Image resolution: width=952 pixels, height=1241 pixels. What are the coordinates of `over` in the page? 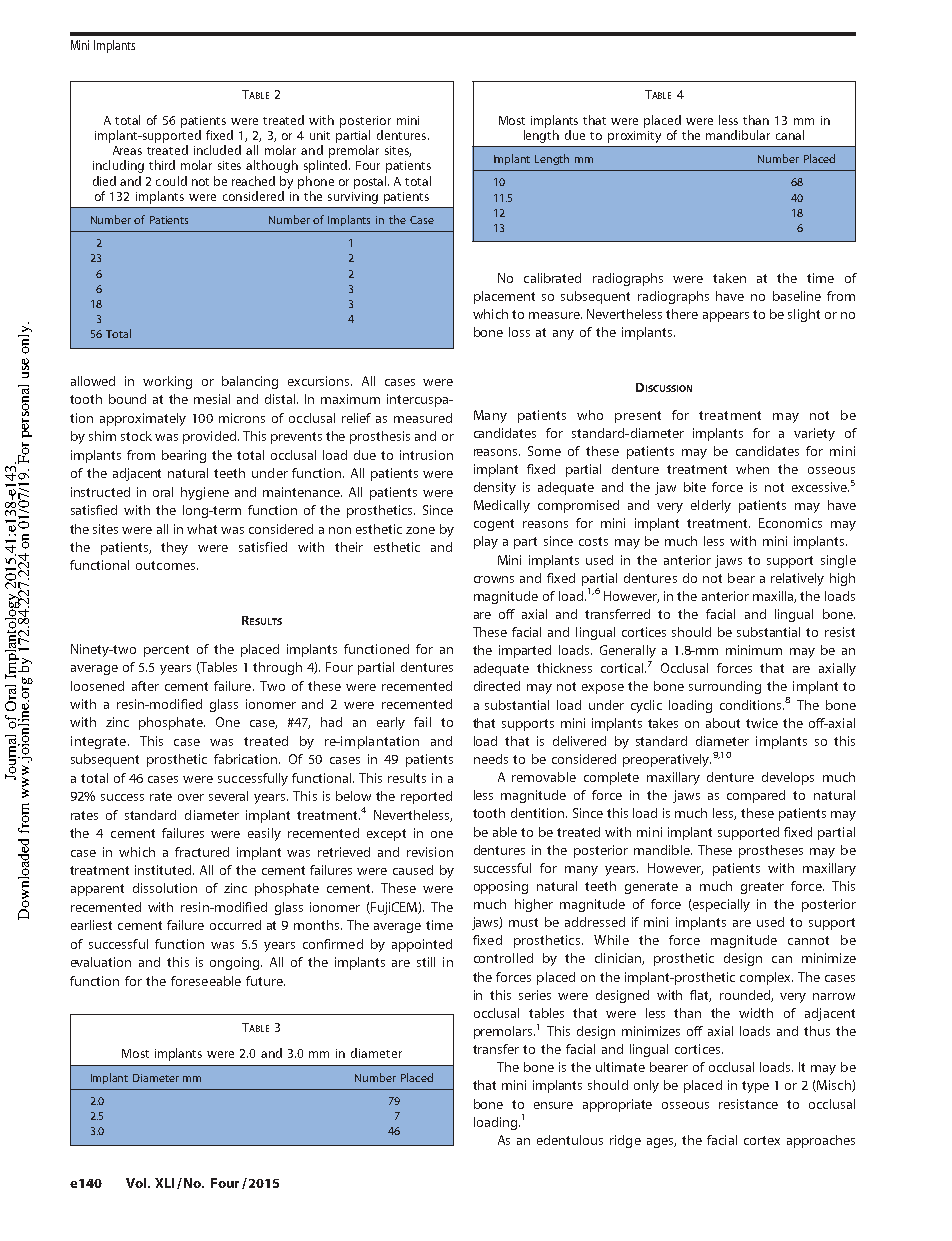 It's located at (191, 797).
